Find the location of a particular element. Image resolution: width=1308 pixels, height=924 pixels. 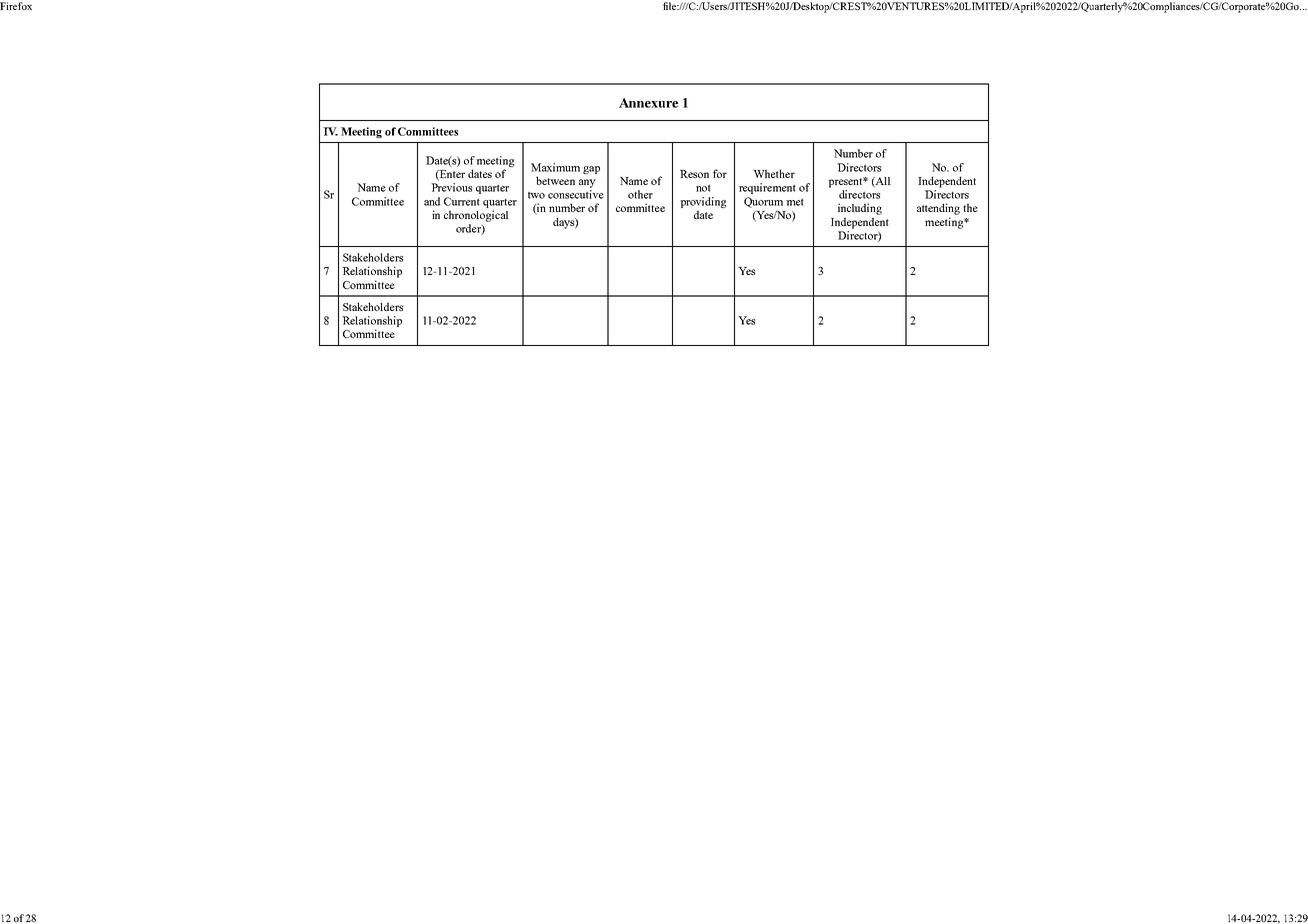

Previous is located at coordinates (451, 187).
